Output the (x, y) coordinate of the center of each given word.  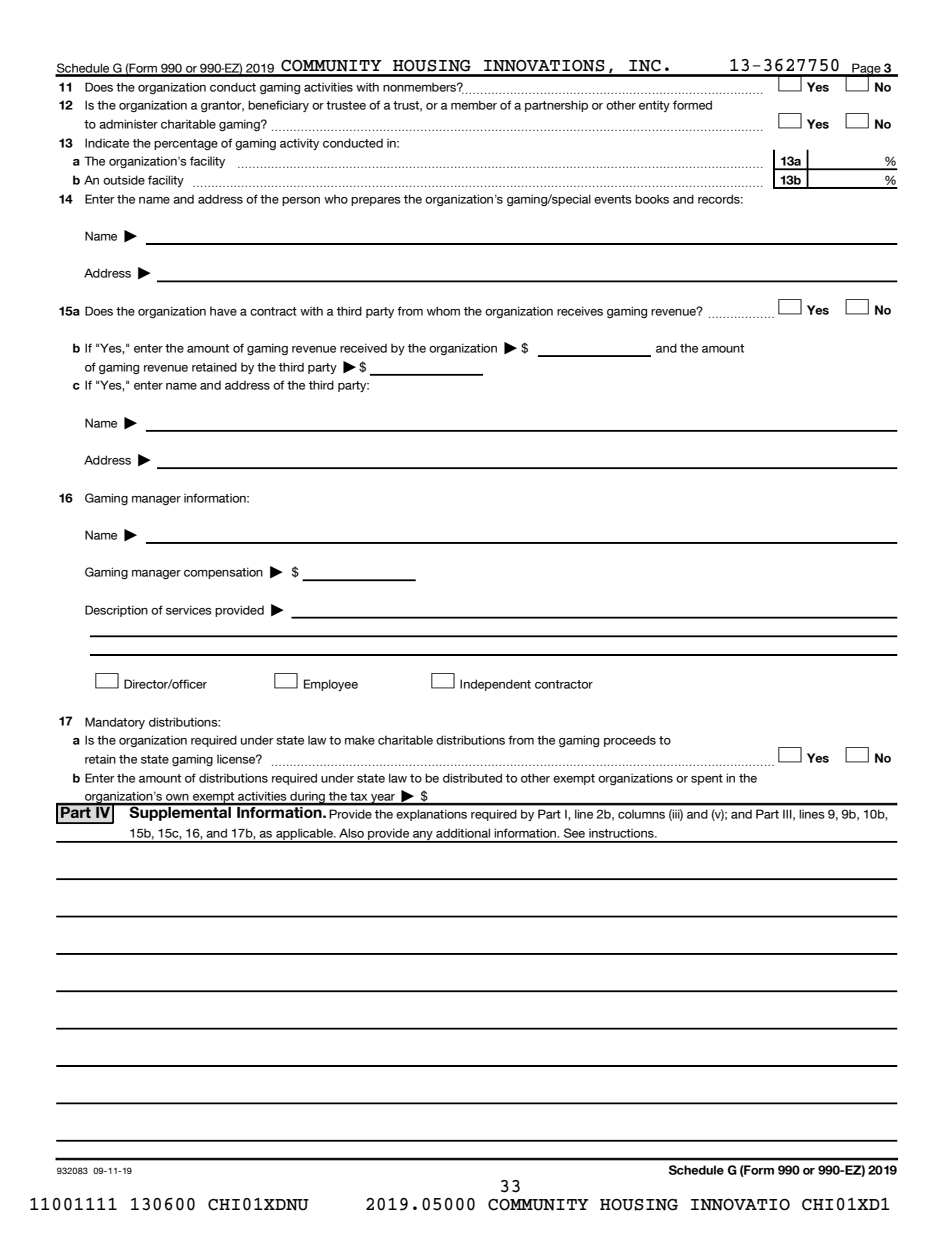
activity (299, 144)
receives (580, 311)
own (177, 799)
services (189, 610)
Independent (495, 685)
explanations (431, 815)
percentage (186, 144)
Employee (331, 685)
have (223, 311)
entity (654, 106)
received (363, 348)
